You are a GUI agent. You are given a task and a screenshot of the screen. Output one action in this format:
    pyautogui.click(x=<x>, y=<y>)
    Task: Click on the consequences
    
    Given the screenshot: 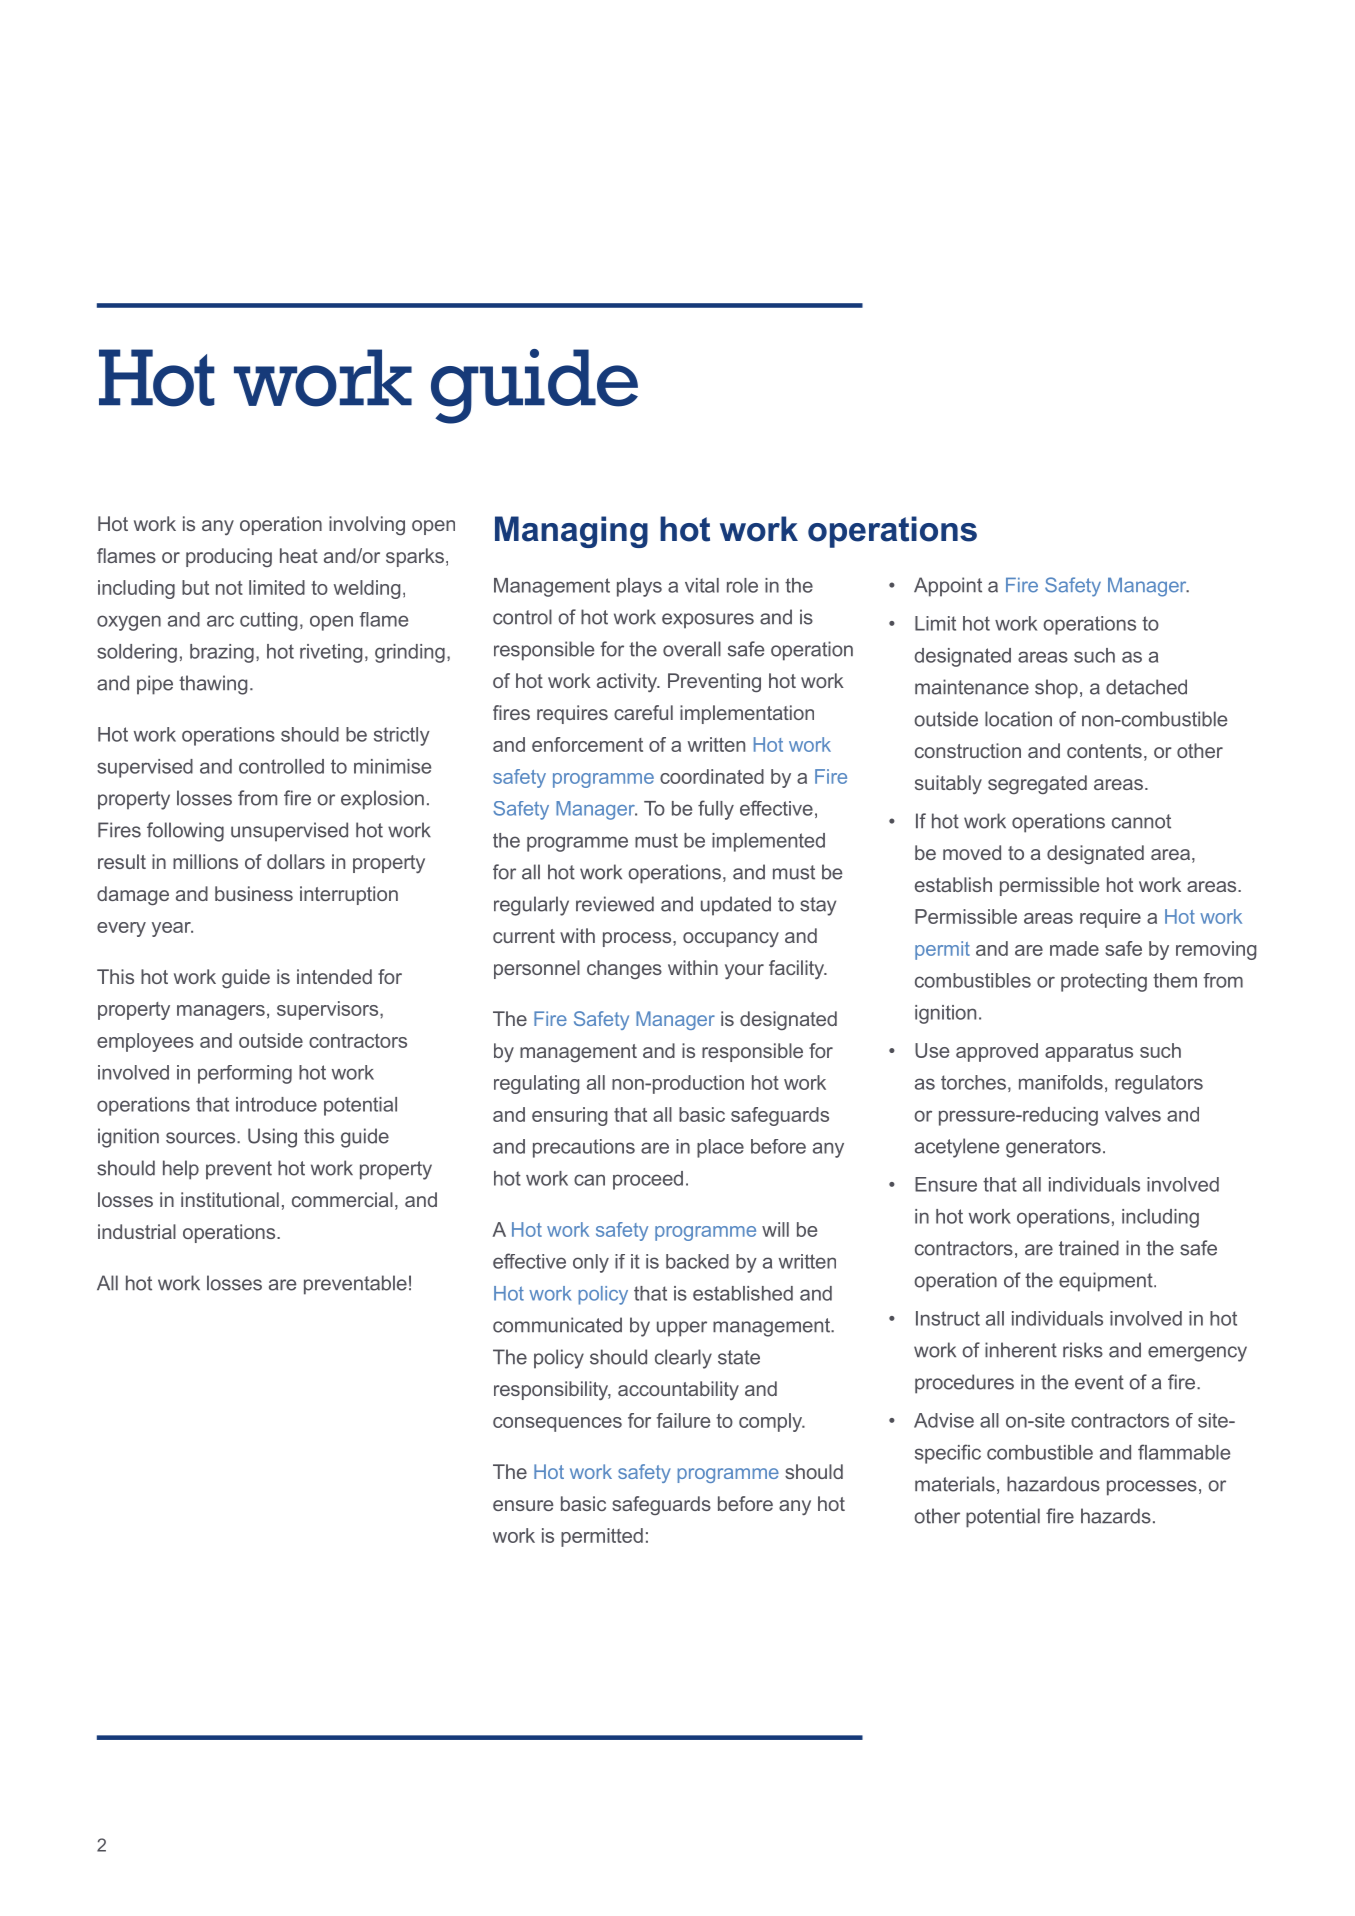 What is the action you would take?
    pyautogui.click(x=557, y=1424)
